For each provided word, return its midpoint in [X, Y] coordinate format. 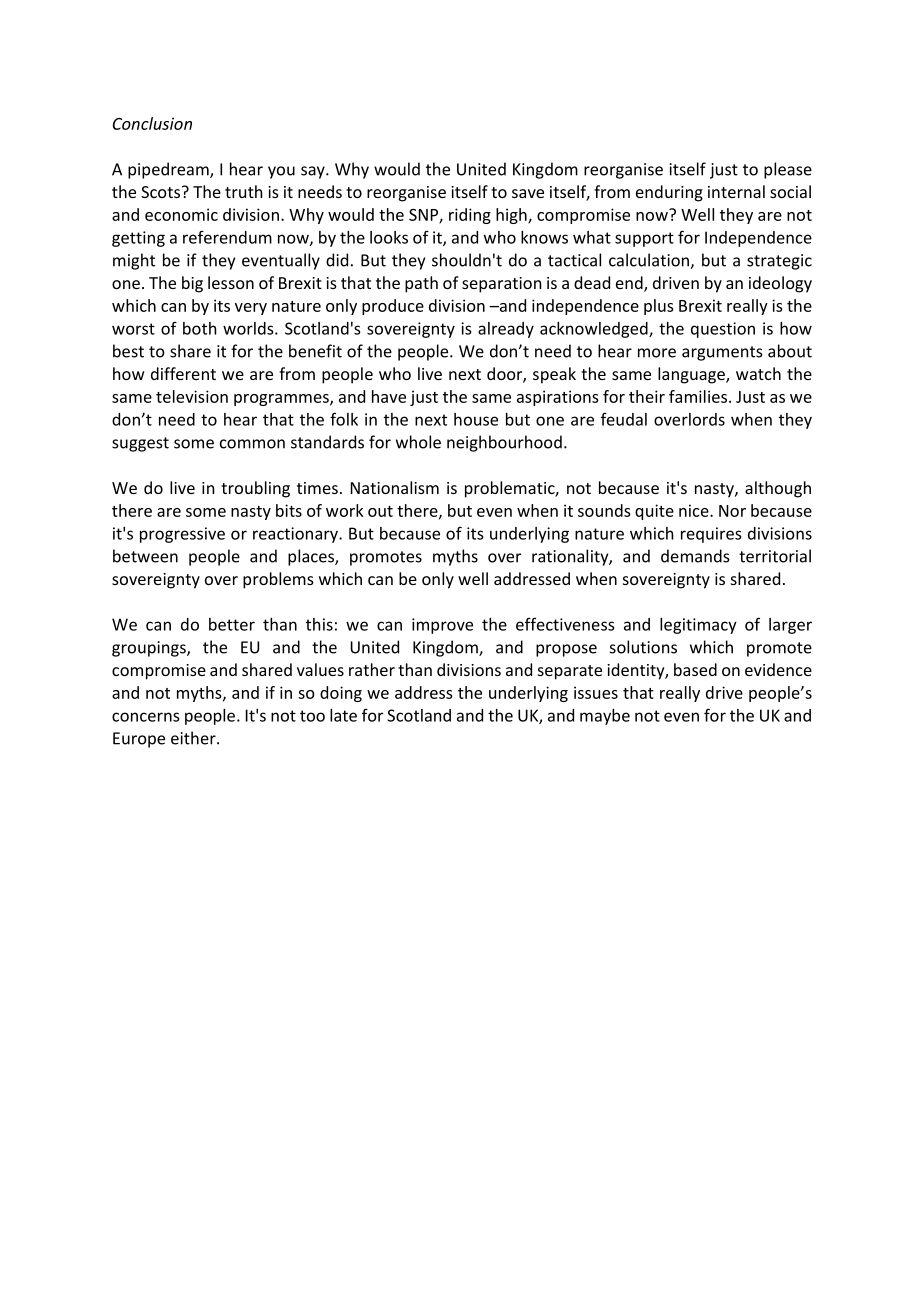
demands [695, 556]
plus [659, 307]
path [421, 284]
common [252, 444]
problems [278, 580]
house [476, 419]
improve [442, 626]
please [788, 170]
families [698, 396]
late [343, 715]
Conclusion [152, 123]
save [528, 193]
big [192, 284]
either [194, 738]
